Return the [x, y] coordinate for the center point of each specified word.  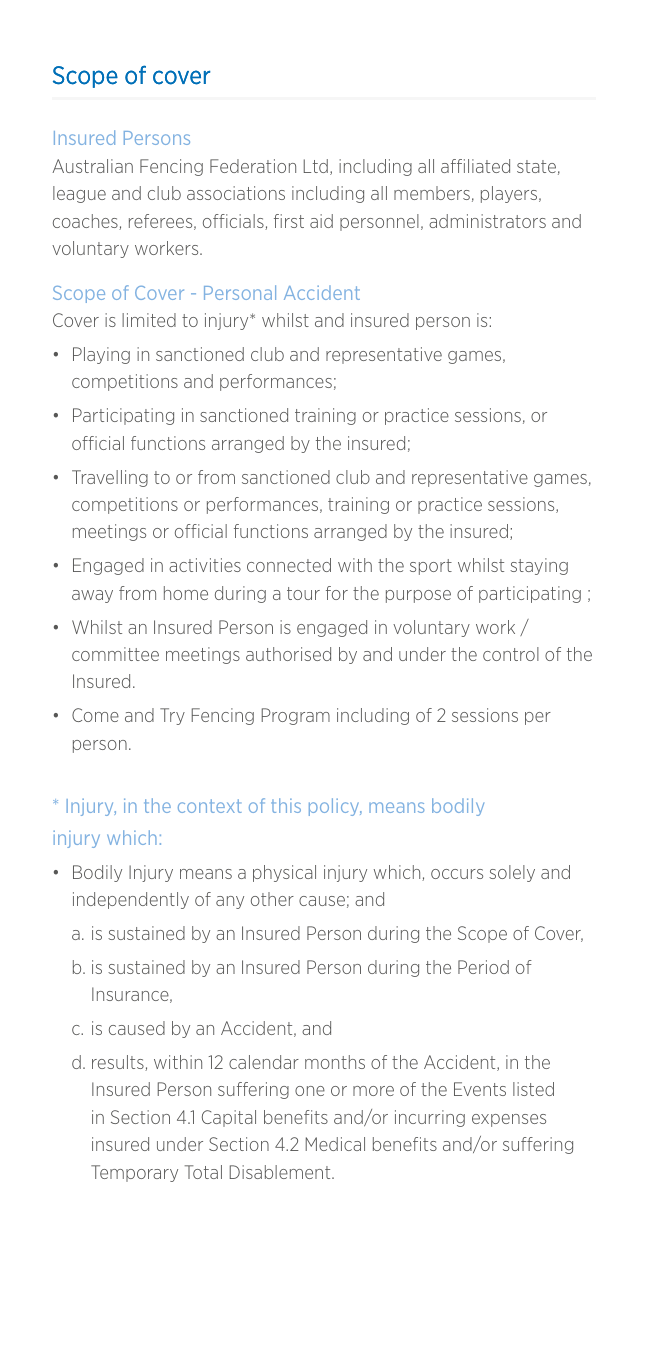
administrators [487, 221]
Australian [92, 166]
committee [115, 654]
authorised [288, 654]
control [511, 654]
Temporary [134, 1173]
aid [321, 221]
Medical [335, 1144]
